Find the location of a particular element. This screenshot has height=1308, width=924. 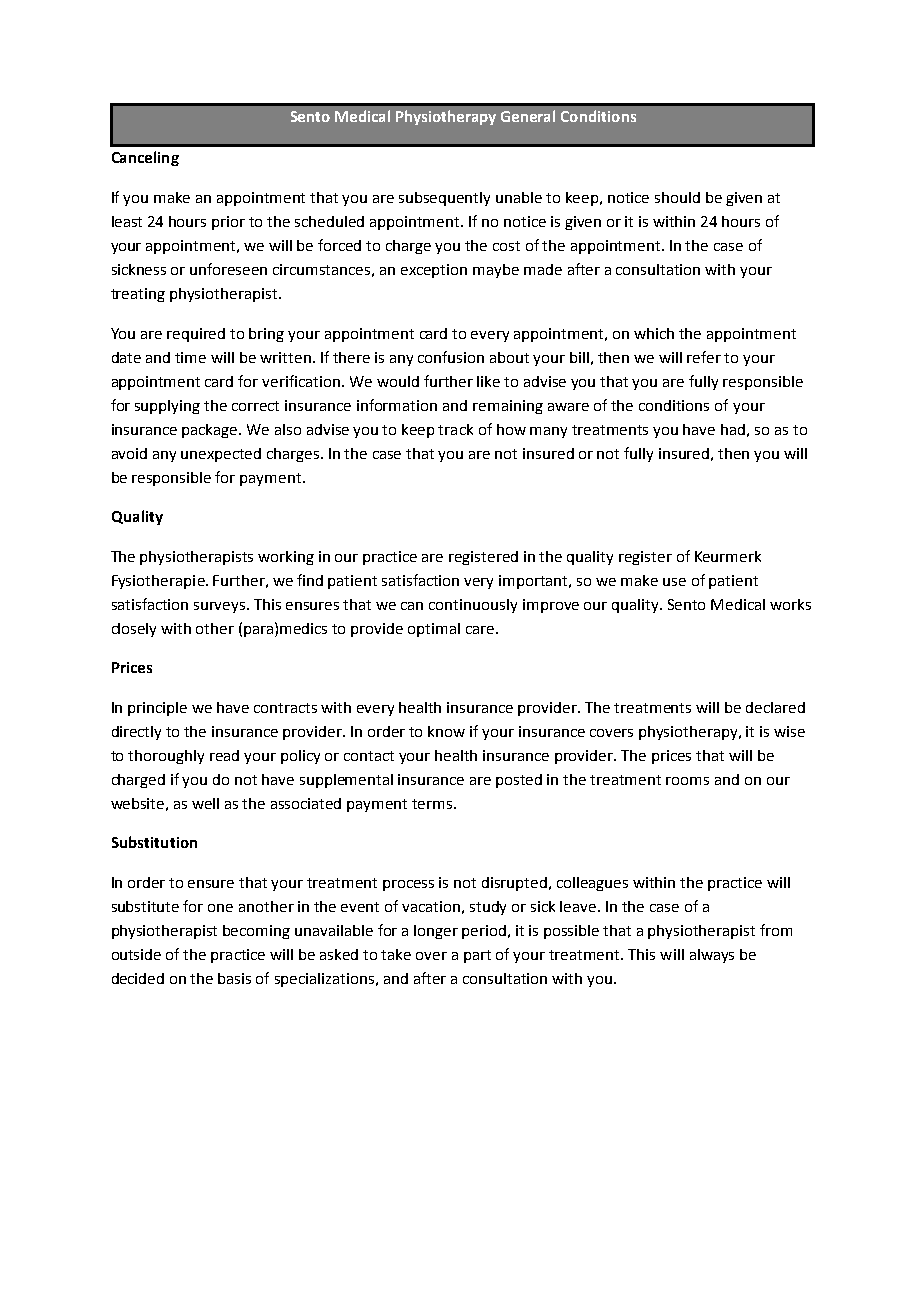

should is located at coordinates (677, 197).
